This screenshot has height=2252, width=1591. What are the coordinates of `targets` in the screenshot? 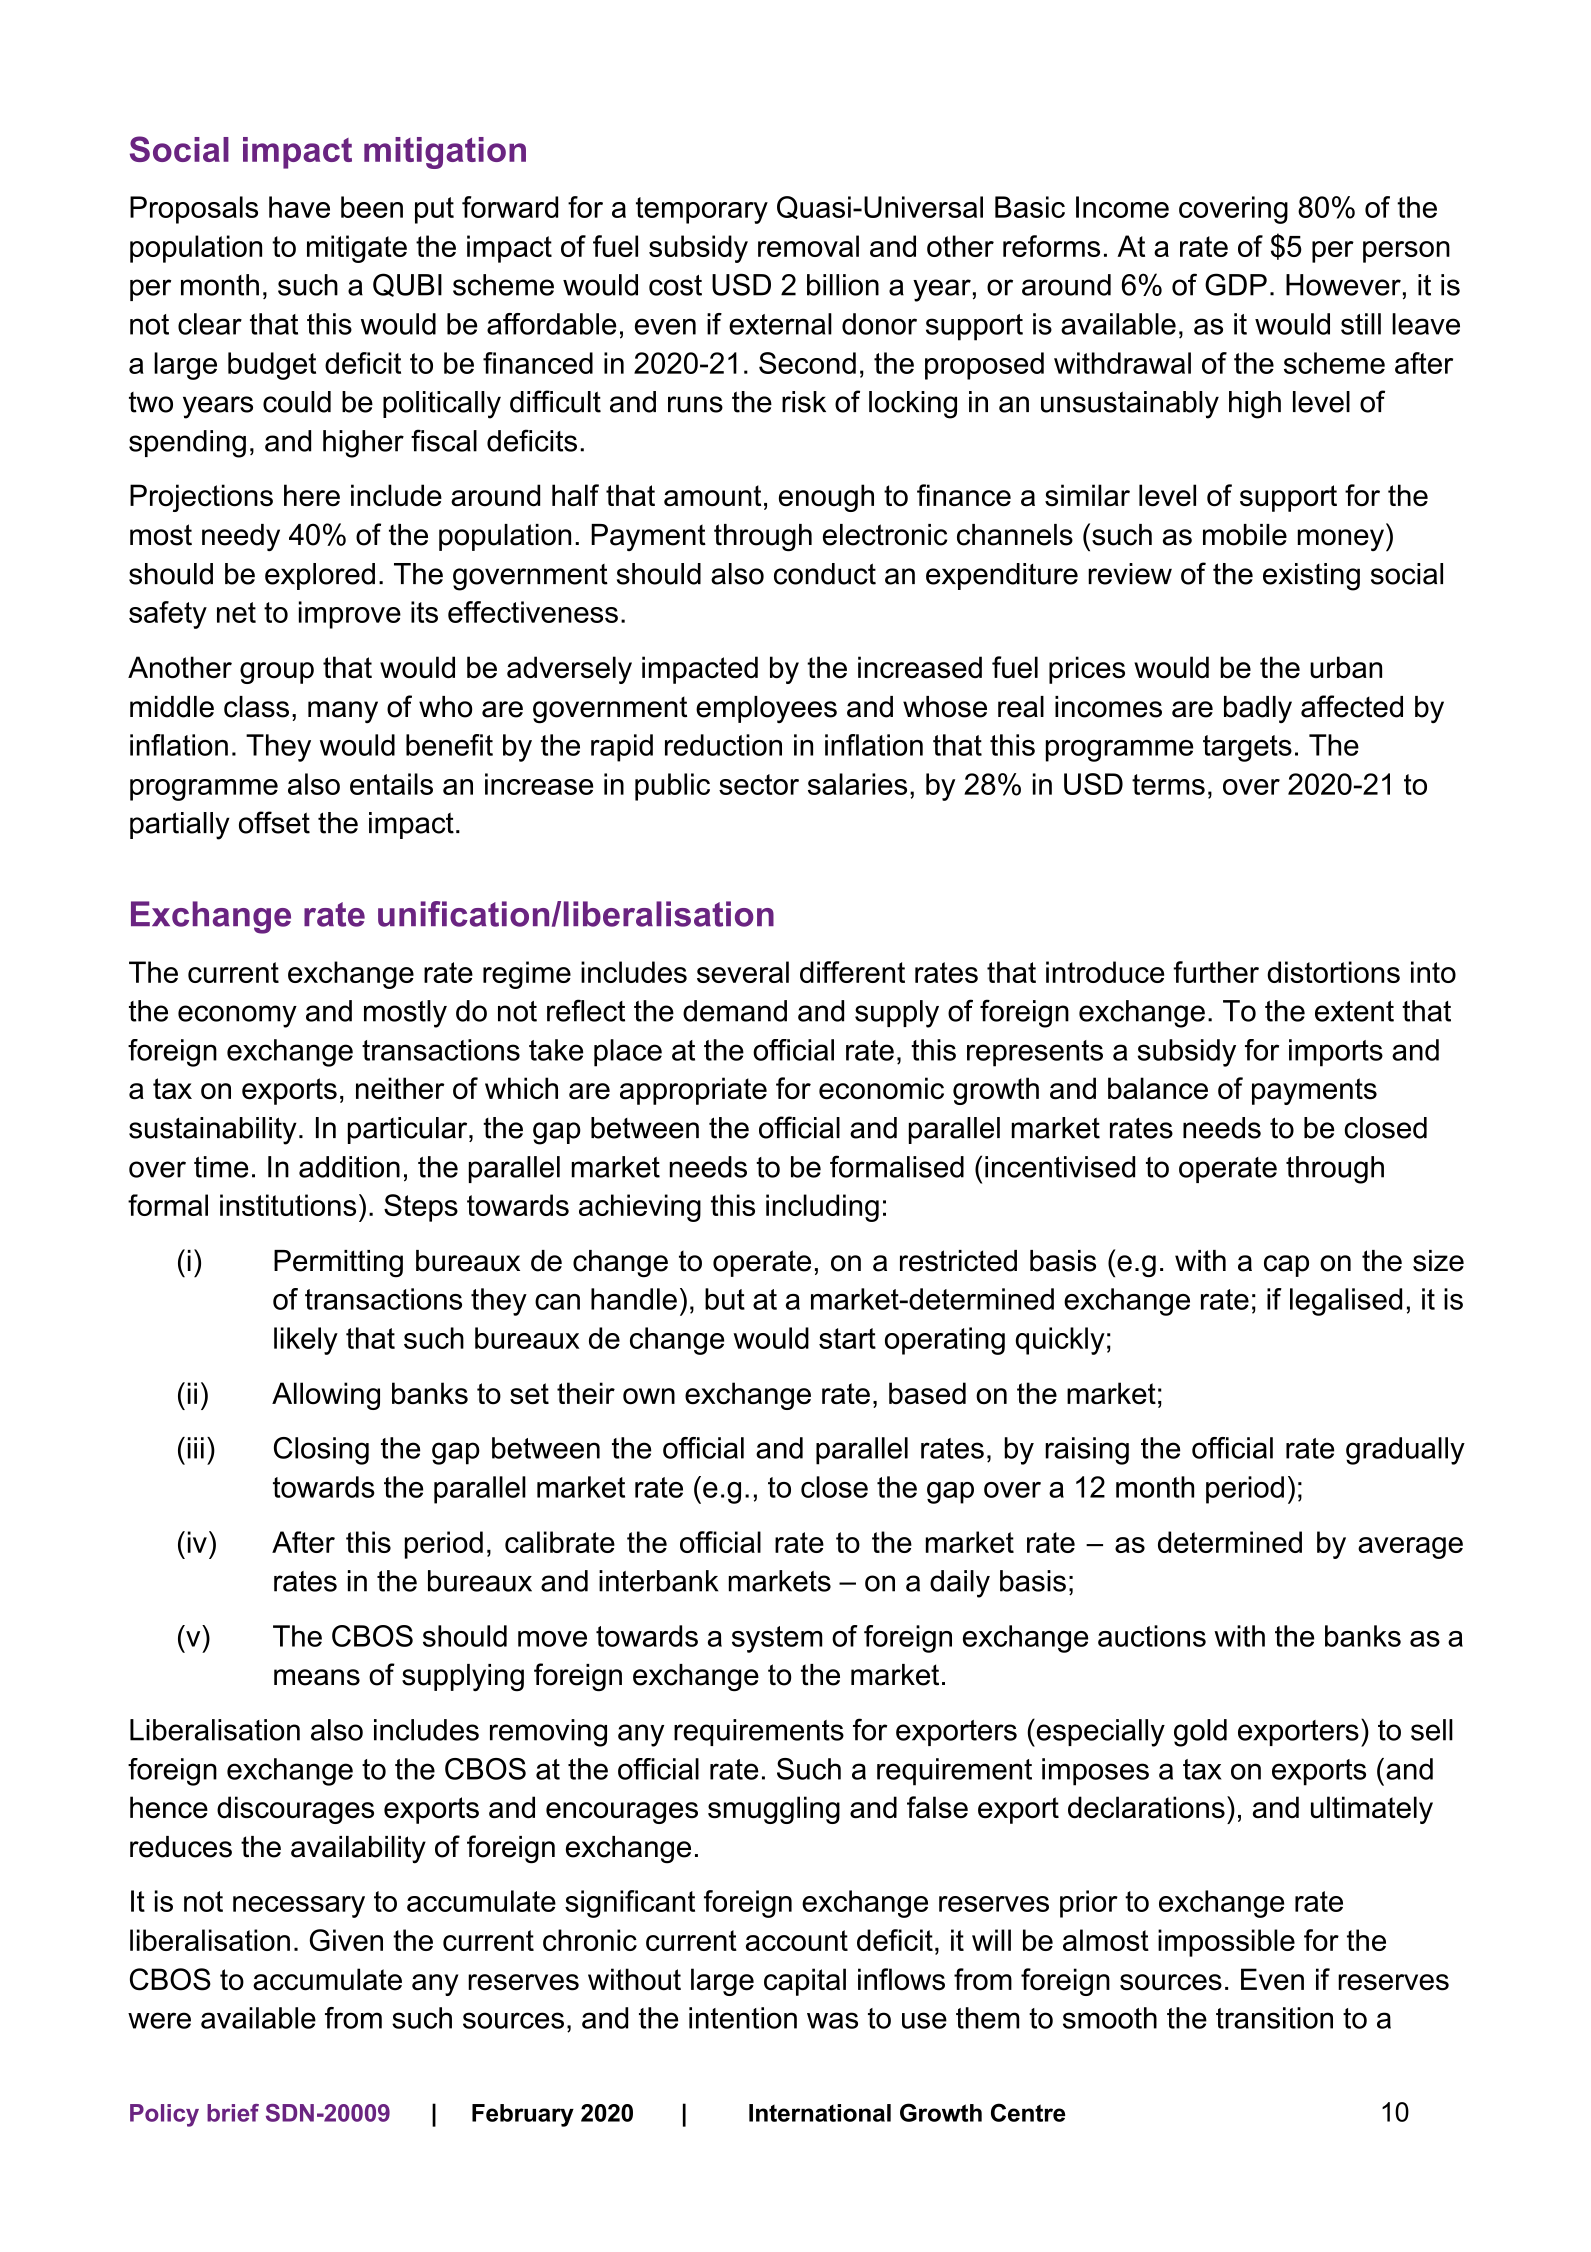 It's located at (1247, 748).
